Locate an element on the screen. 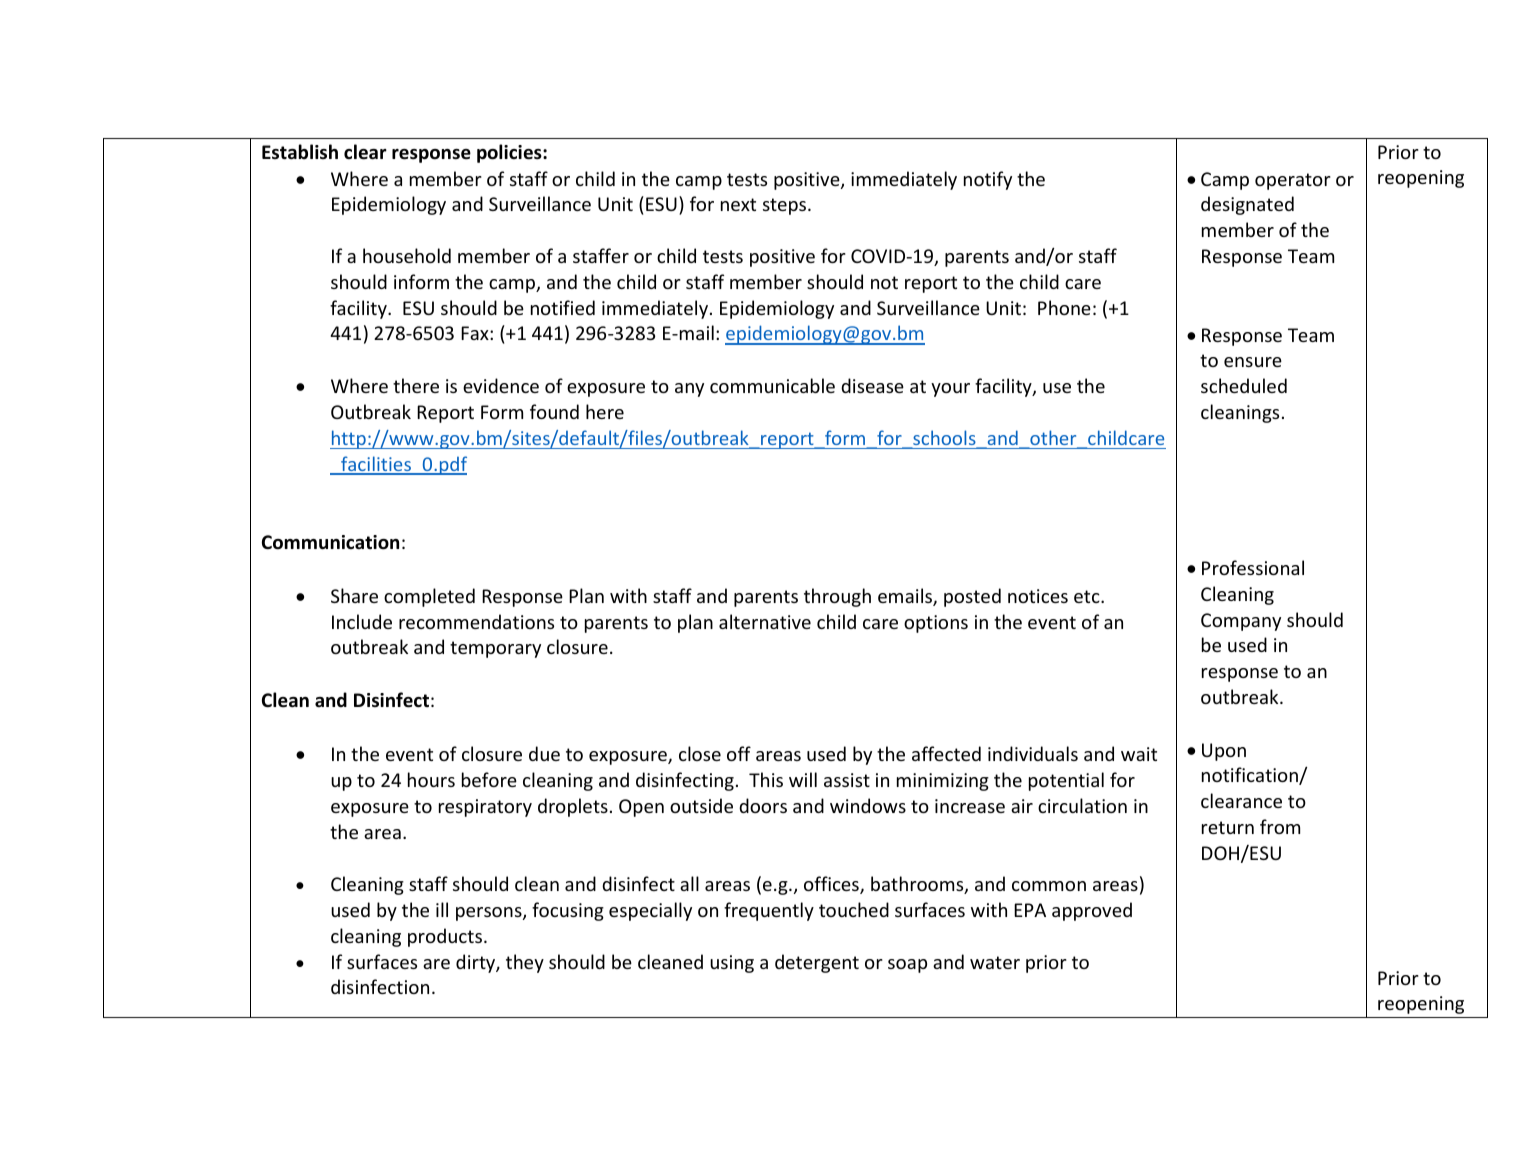 The height and width of the screenshot is (1176, 1522). products is located at coordinates (445, 937).
